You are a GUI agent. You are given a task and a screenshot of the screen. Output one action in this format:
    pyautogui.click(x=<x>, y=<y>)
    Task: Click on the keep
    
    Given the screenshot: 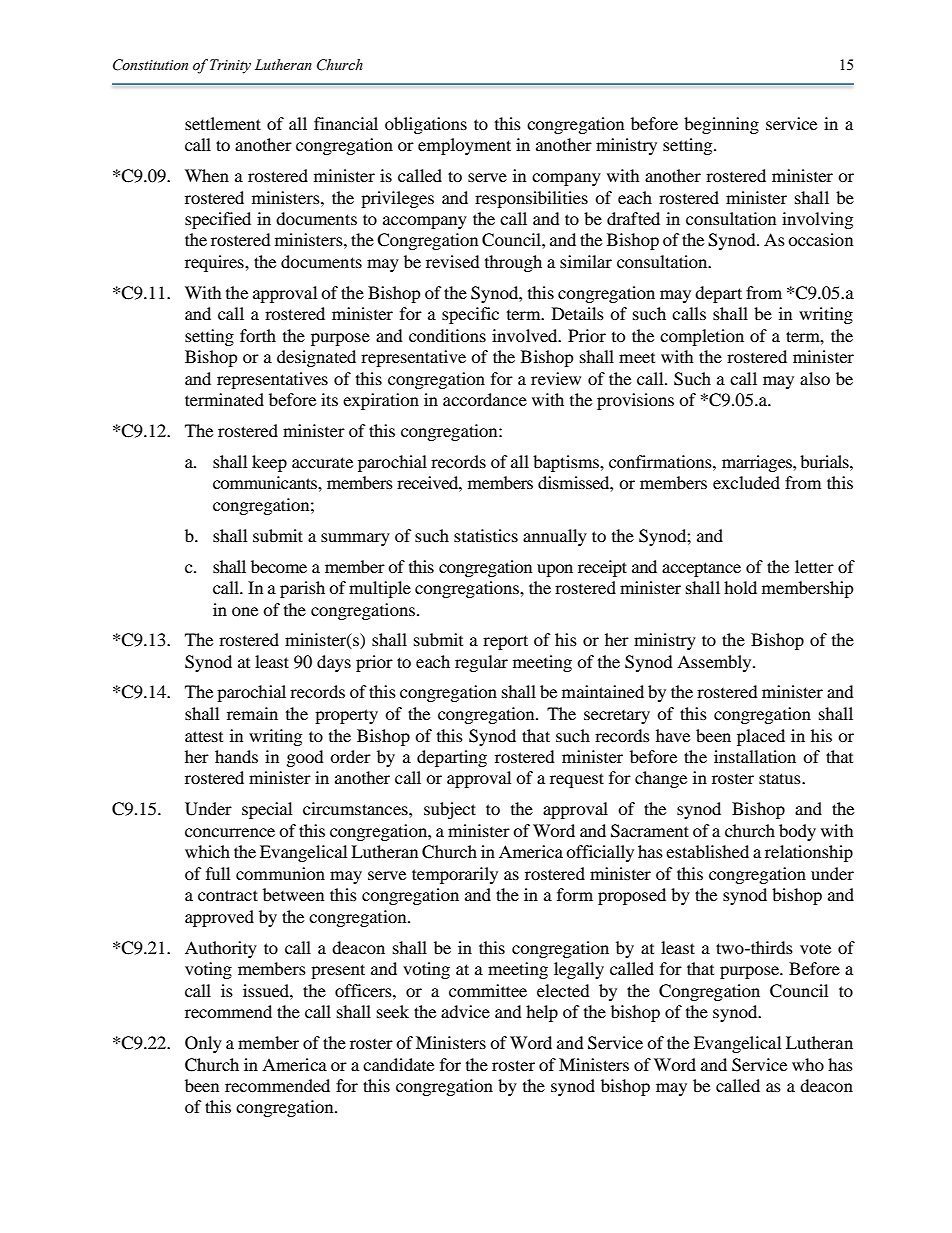 What is the action you would take?
    pyautogui.click(x=269, y=463)
